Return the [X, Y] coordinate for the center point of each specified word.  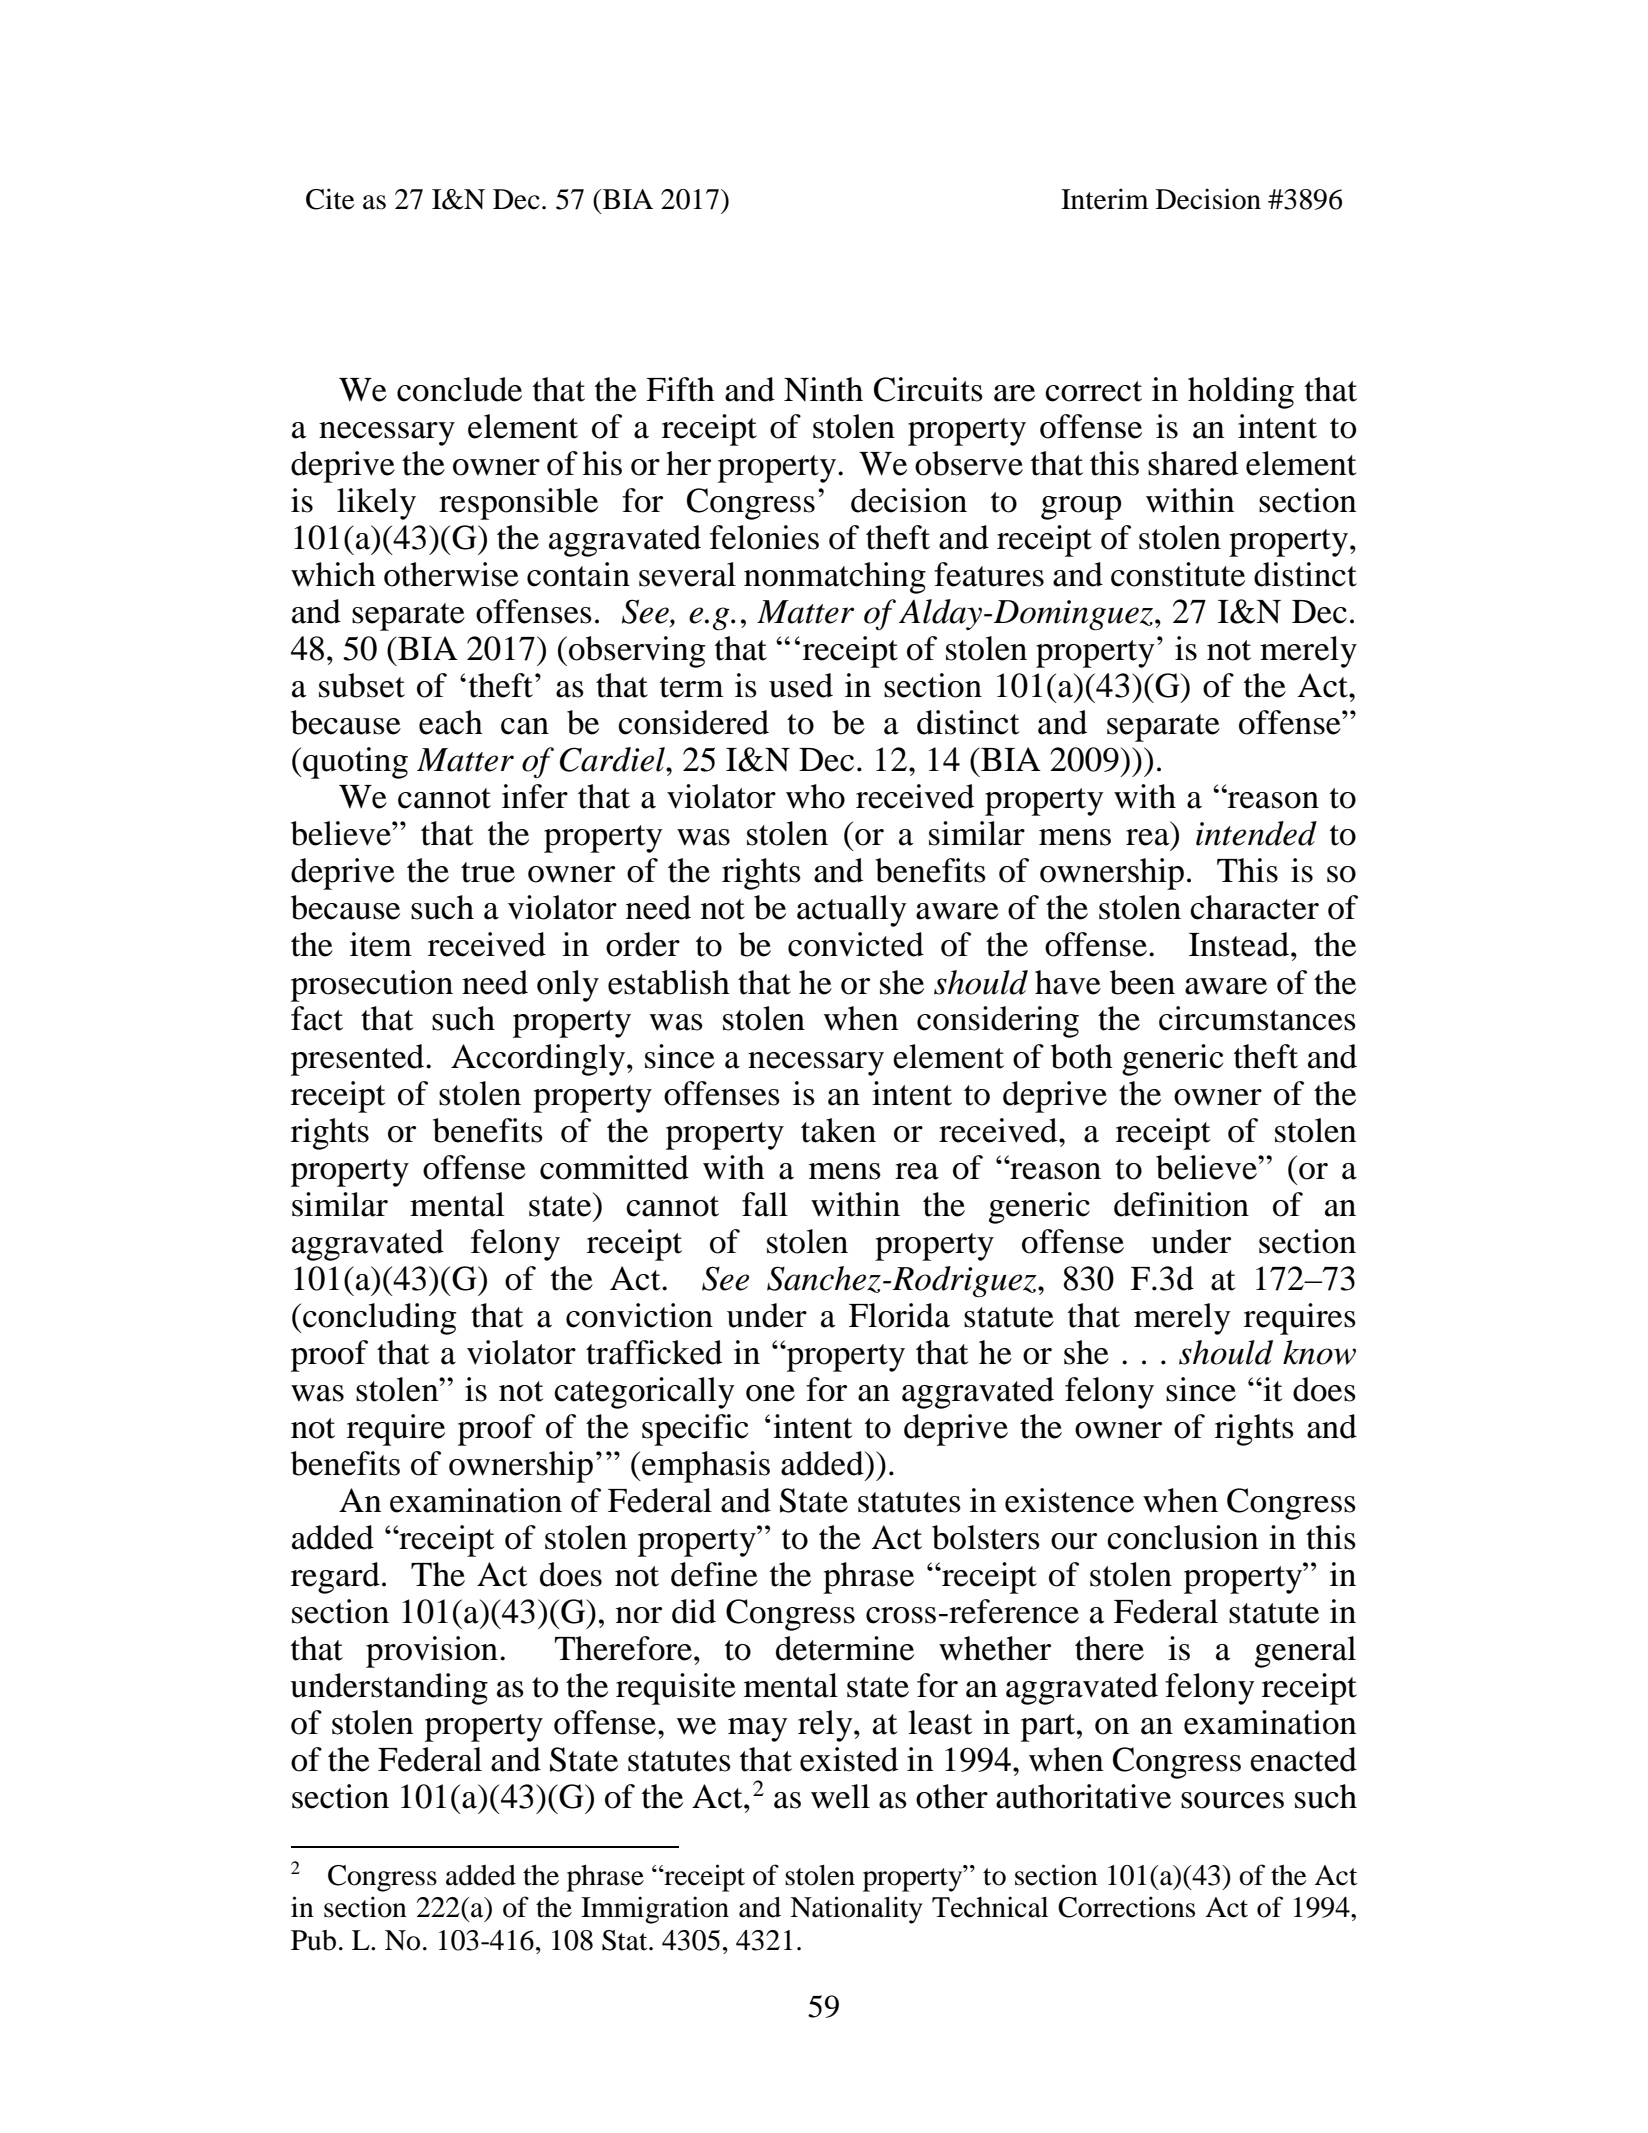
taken [838, 1130]
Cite [330, 199]
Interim [1105, 199]
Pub [313, 1940]
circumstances [1257, 1018]
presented [359, 1060]
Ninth [823, 389]
